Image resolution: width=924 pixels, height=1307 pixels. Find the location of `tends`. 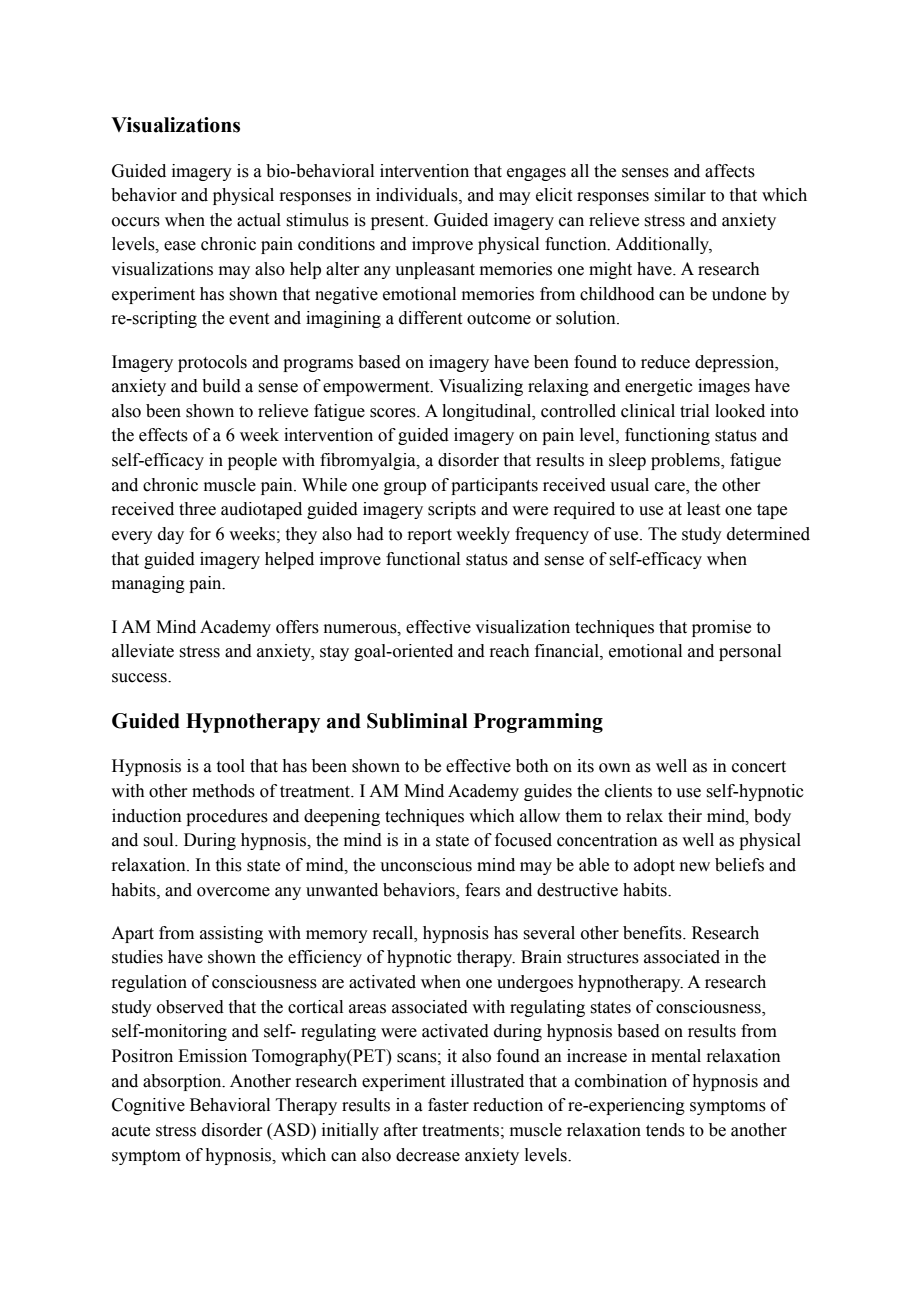

tends is located at coordinates (665, 1130).
